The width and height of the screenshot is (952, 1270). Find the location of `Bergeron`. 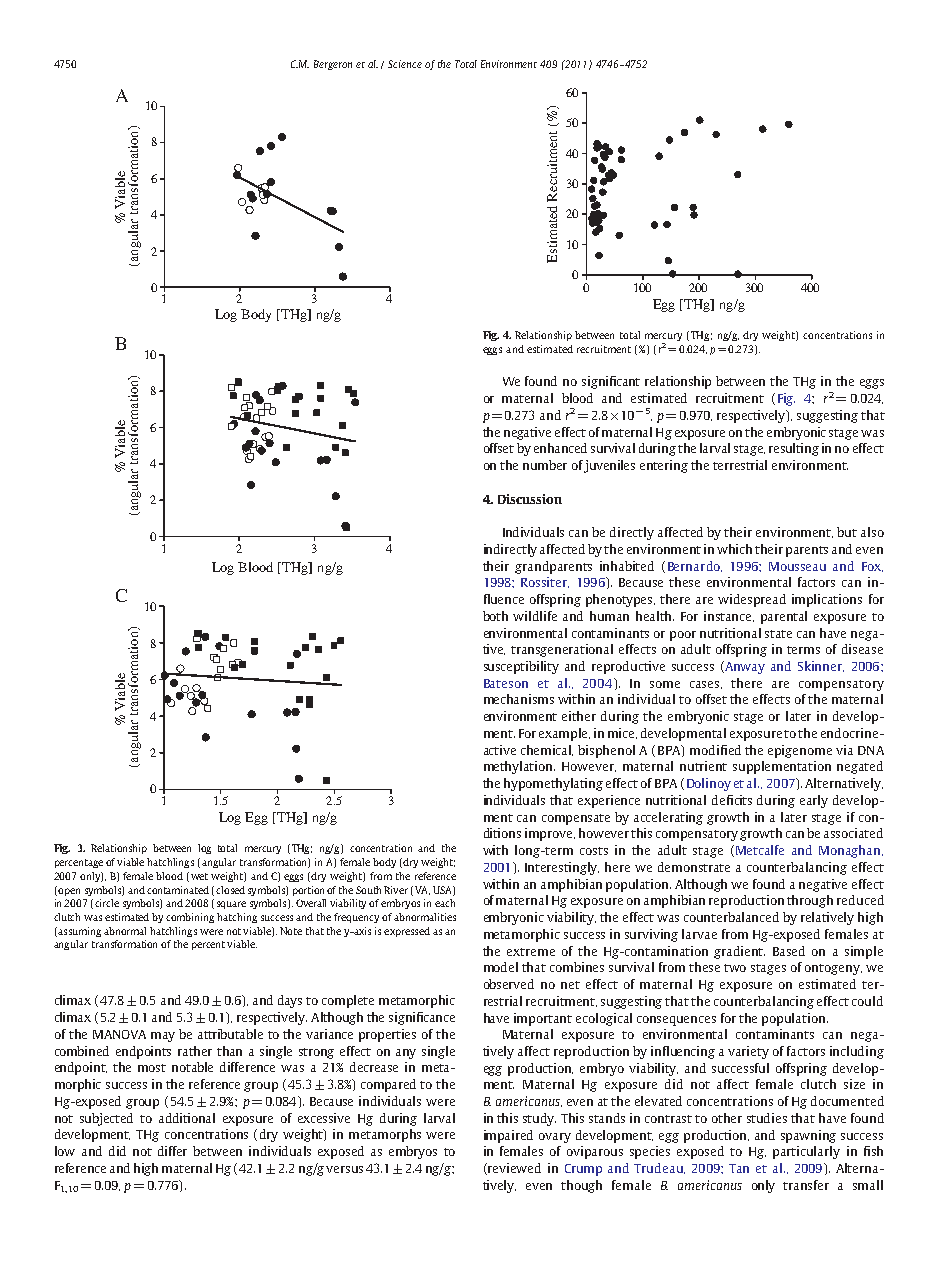

Bergeron is located at coordinates (333, 65).
